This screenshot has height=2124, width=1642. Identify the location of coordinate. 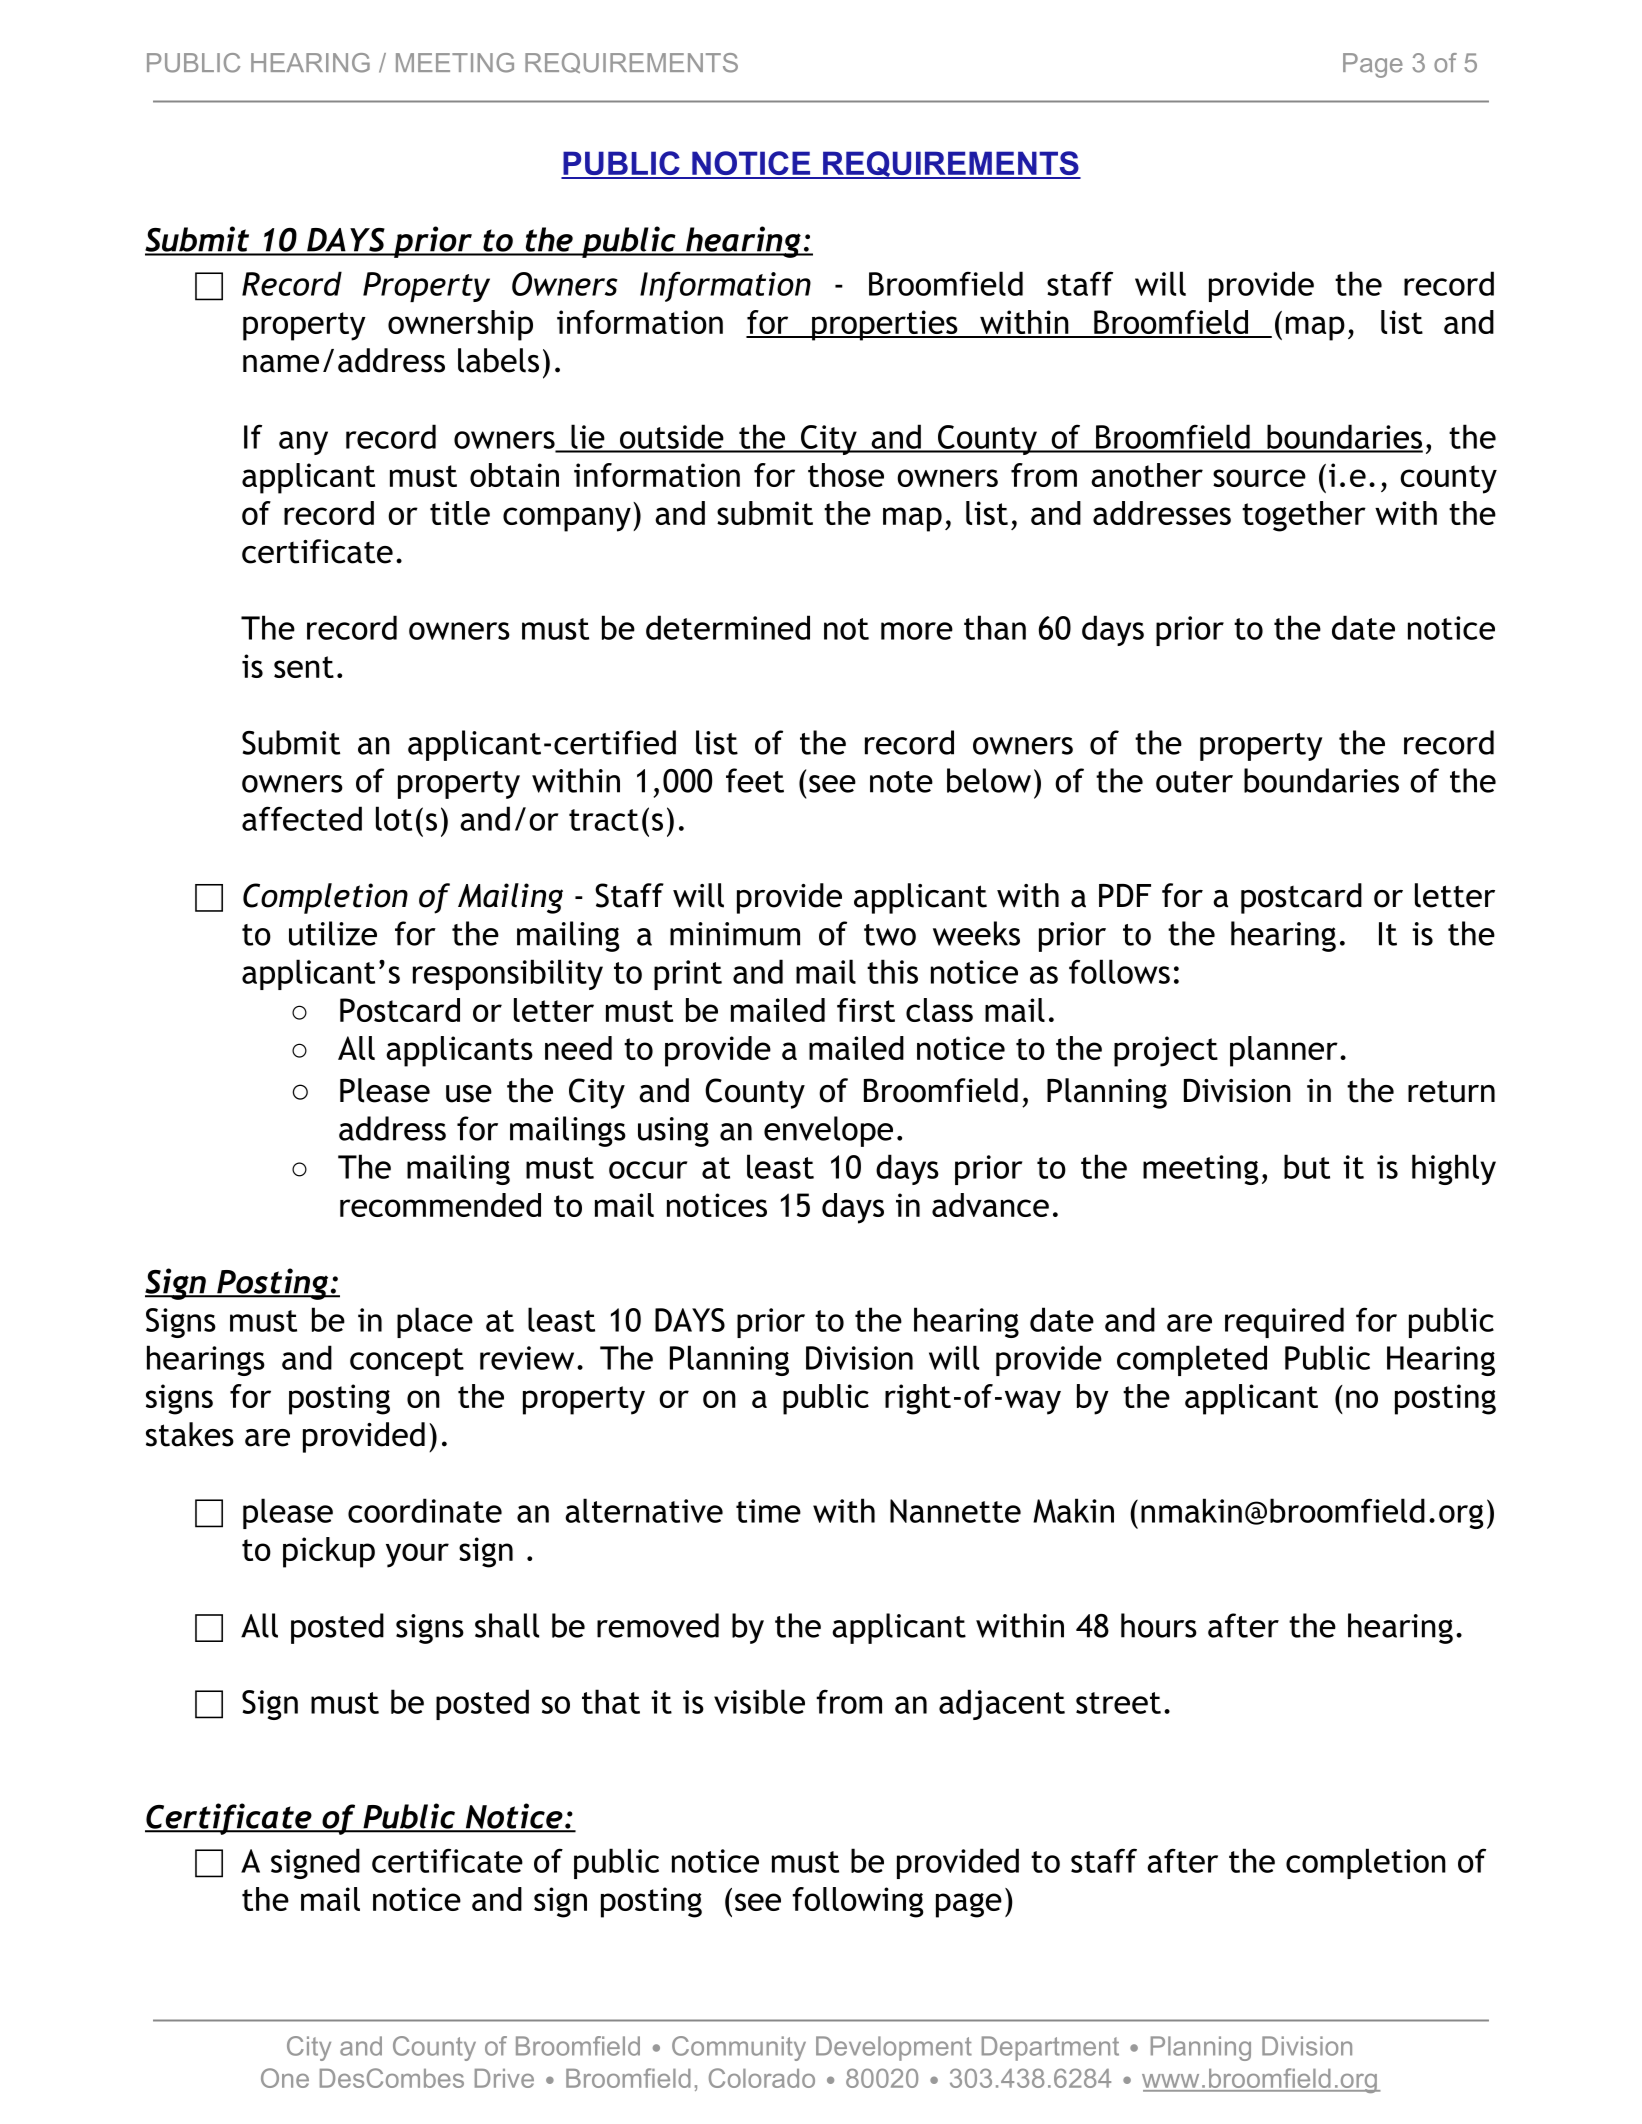
(425, 1510).
